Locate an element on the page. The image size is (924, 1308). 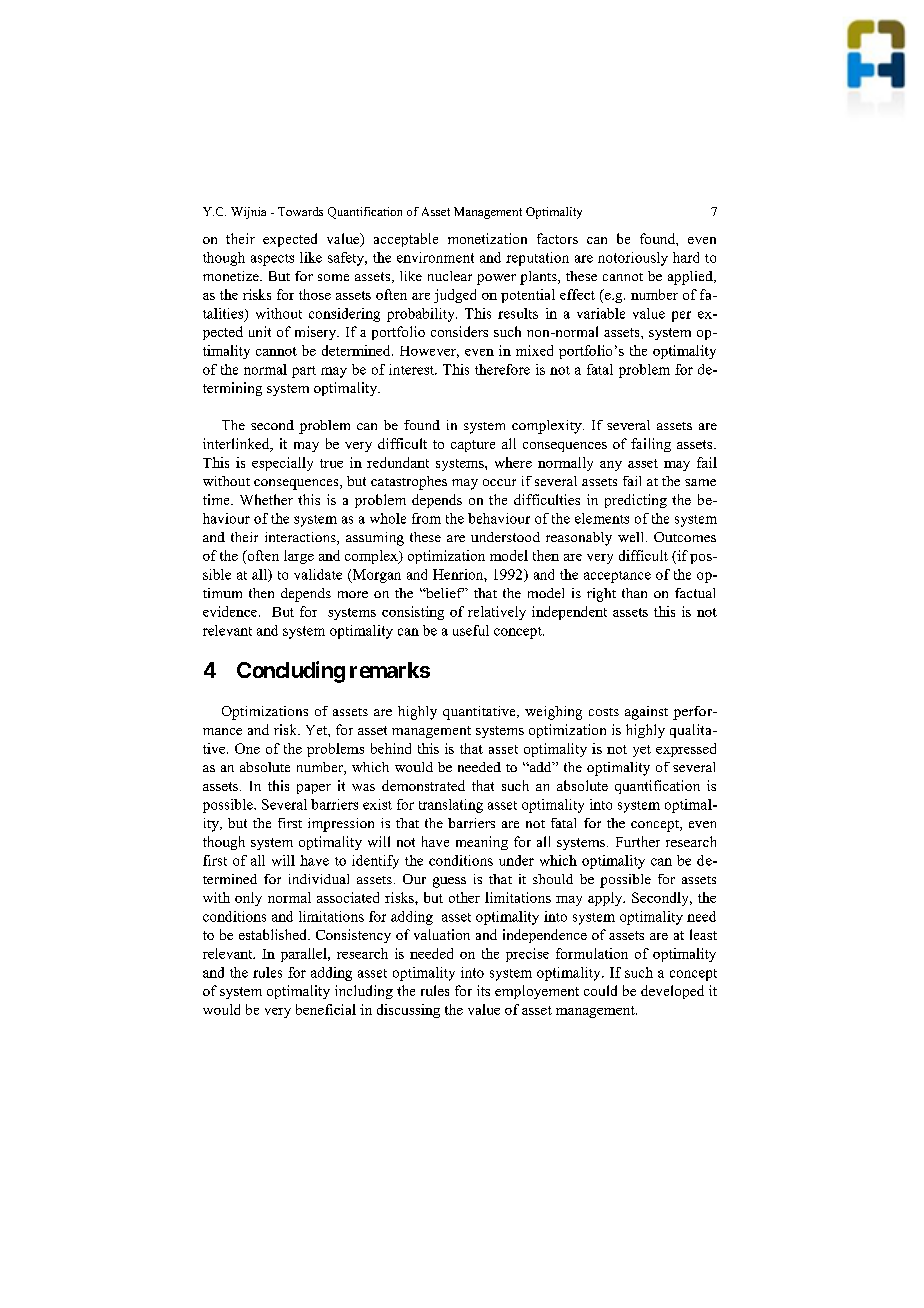
paper is located at coordinates (314, 789).
